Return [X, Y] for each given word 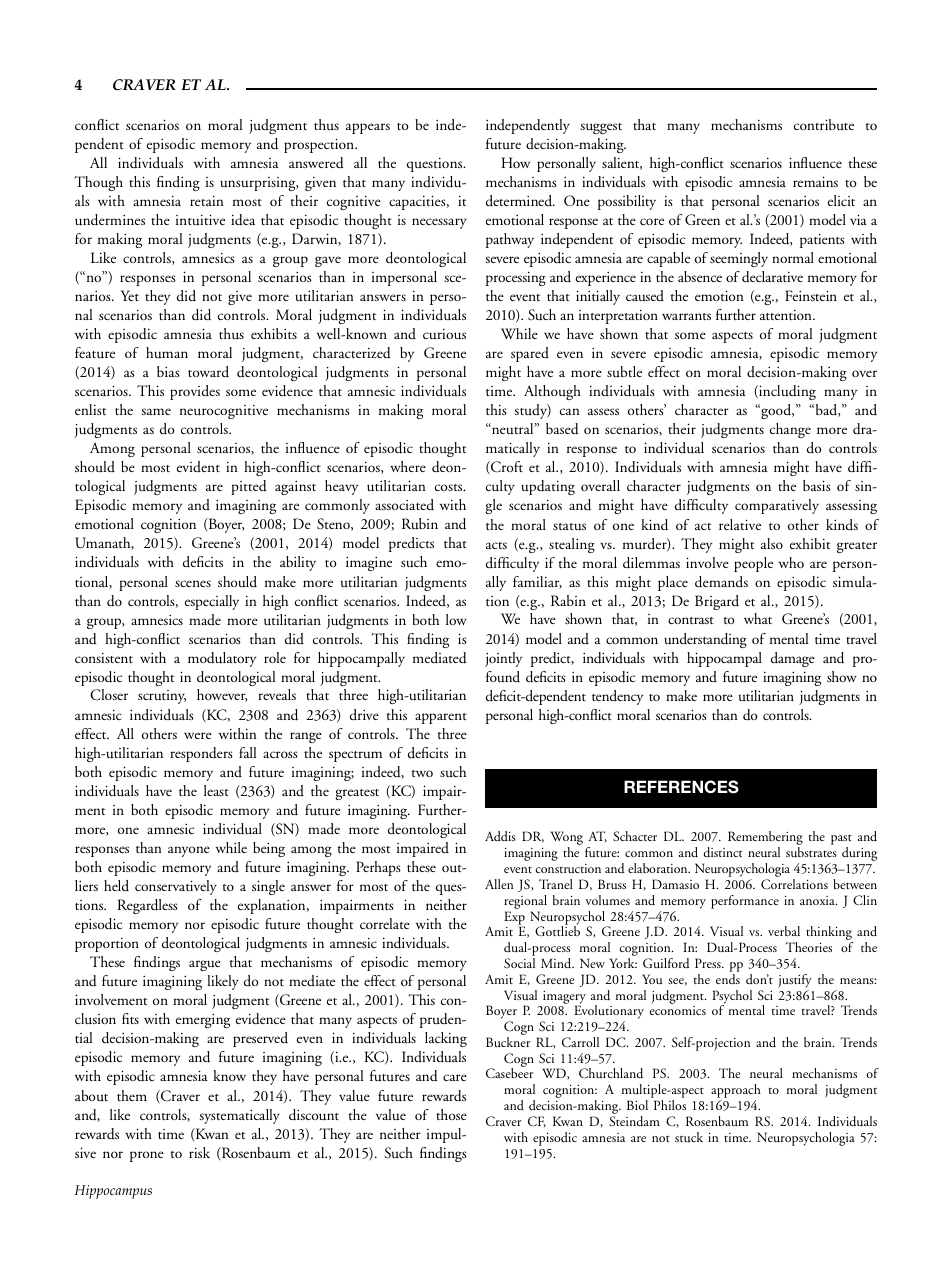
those [451, 1114]
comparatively [777, 506]
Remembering [765, 839]
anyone [189, 851]
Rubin [420, 524]
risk [199, 1152]
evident [198, 466]
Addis [500, 836]
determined [520, 200]
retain [207, 201]
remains [815, 181]
